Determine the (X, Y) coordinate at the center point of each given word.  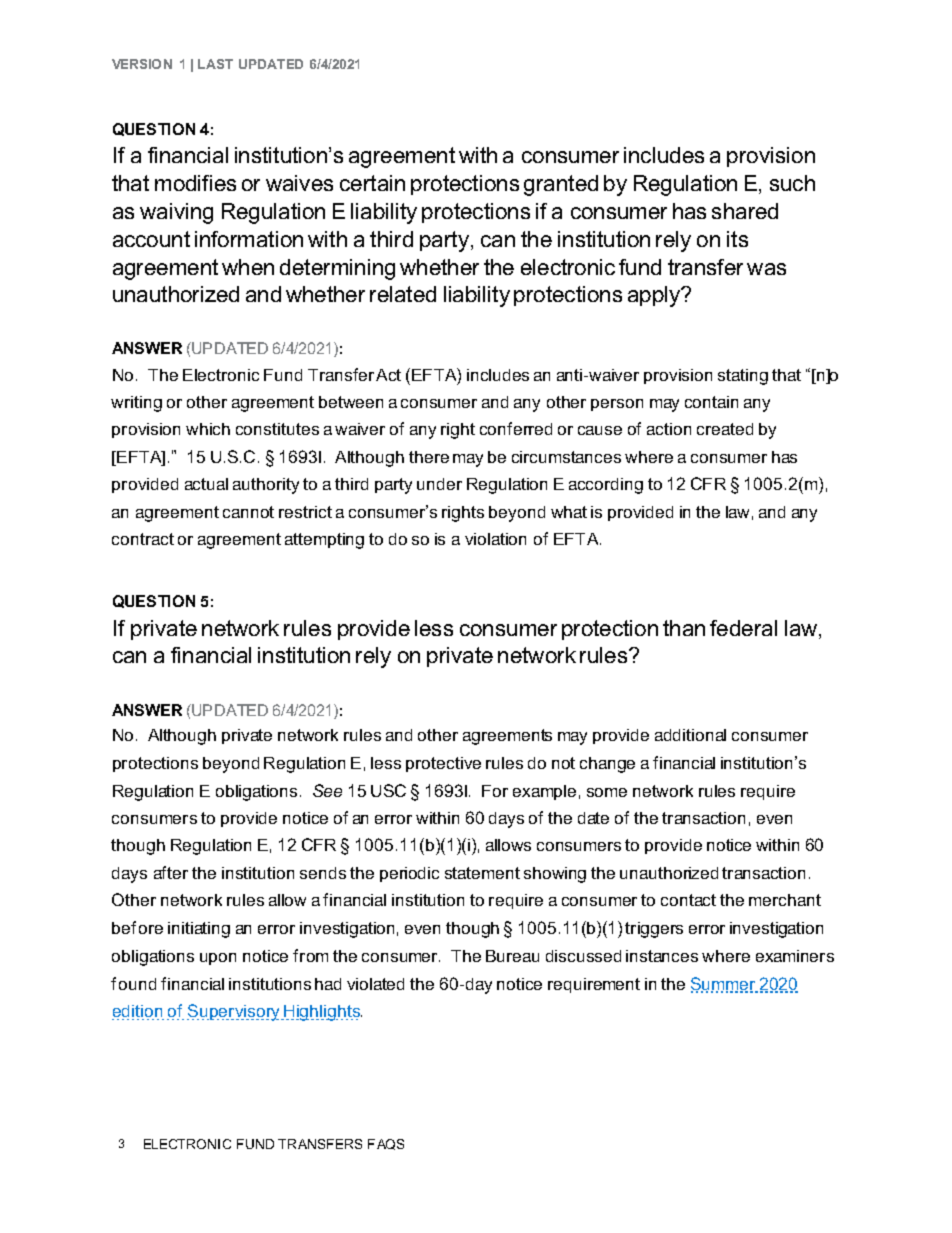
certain (372, 183)
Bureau (512, 956)
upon (218, 959)
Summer (724, 985)
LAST (215, 64)
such (792, 183)
